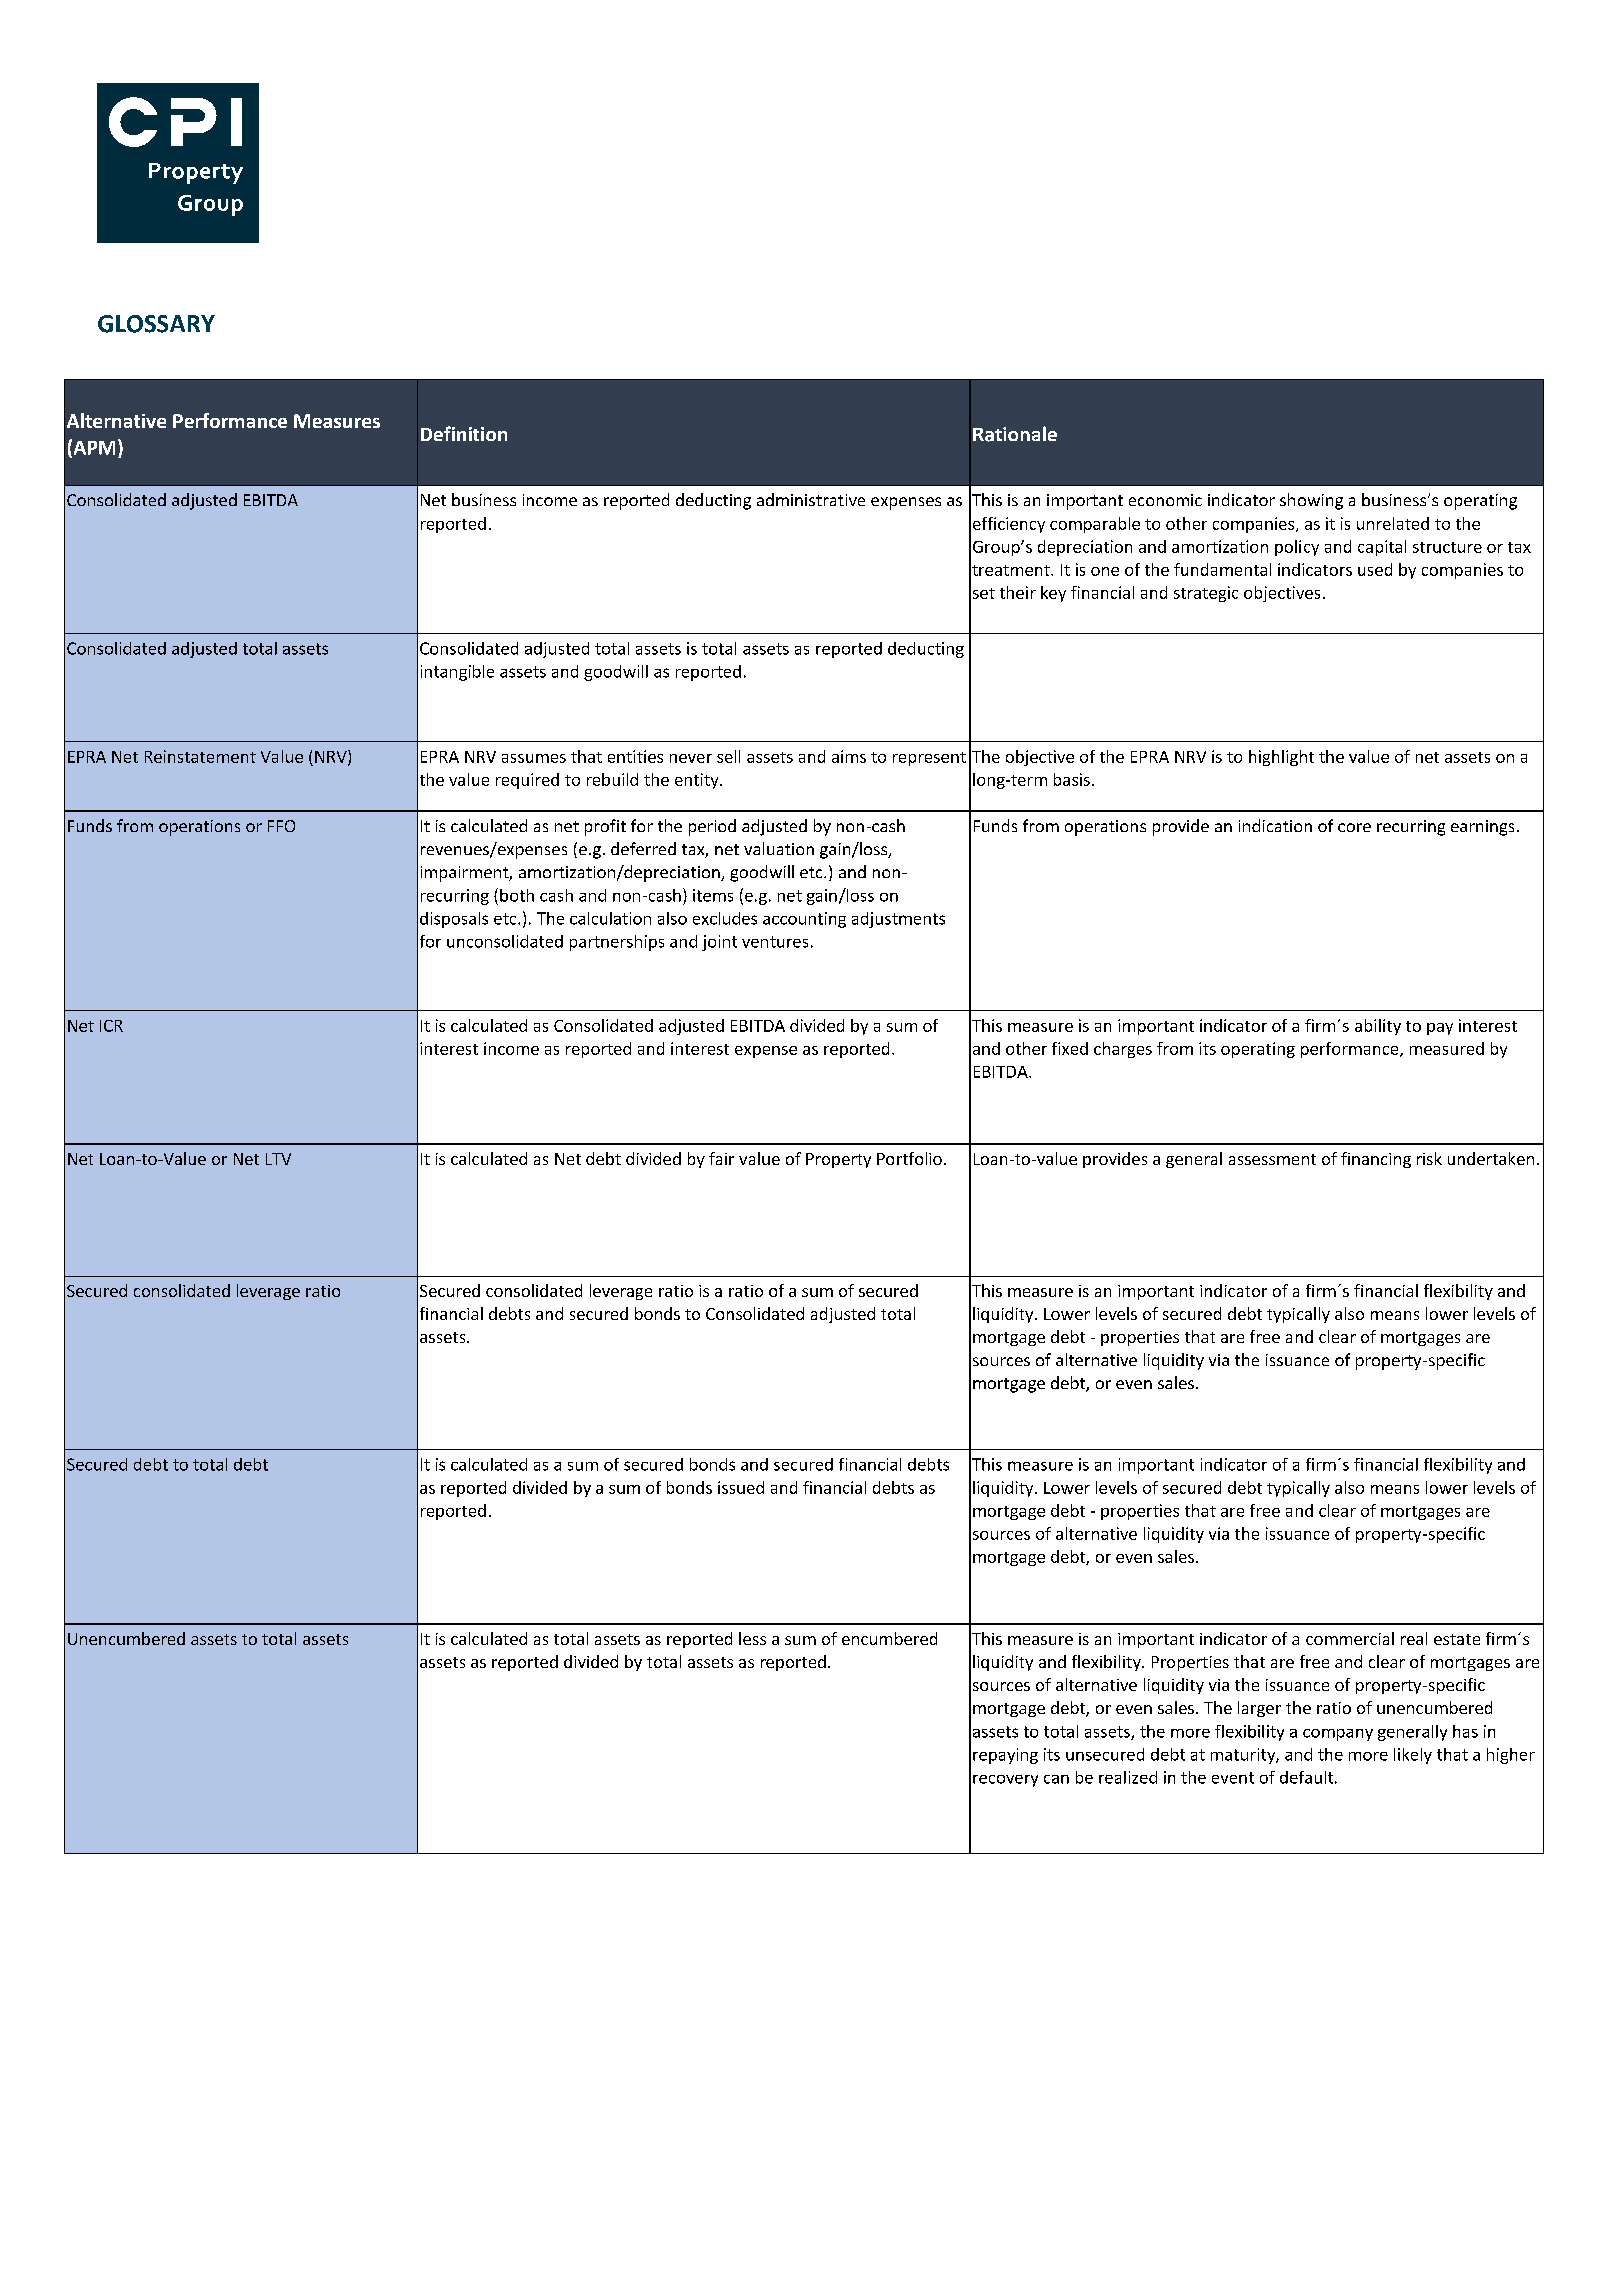  Describe the element at coordinates (1311, 501) in the screenshot. I see `showing` at that location.
